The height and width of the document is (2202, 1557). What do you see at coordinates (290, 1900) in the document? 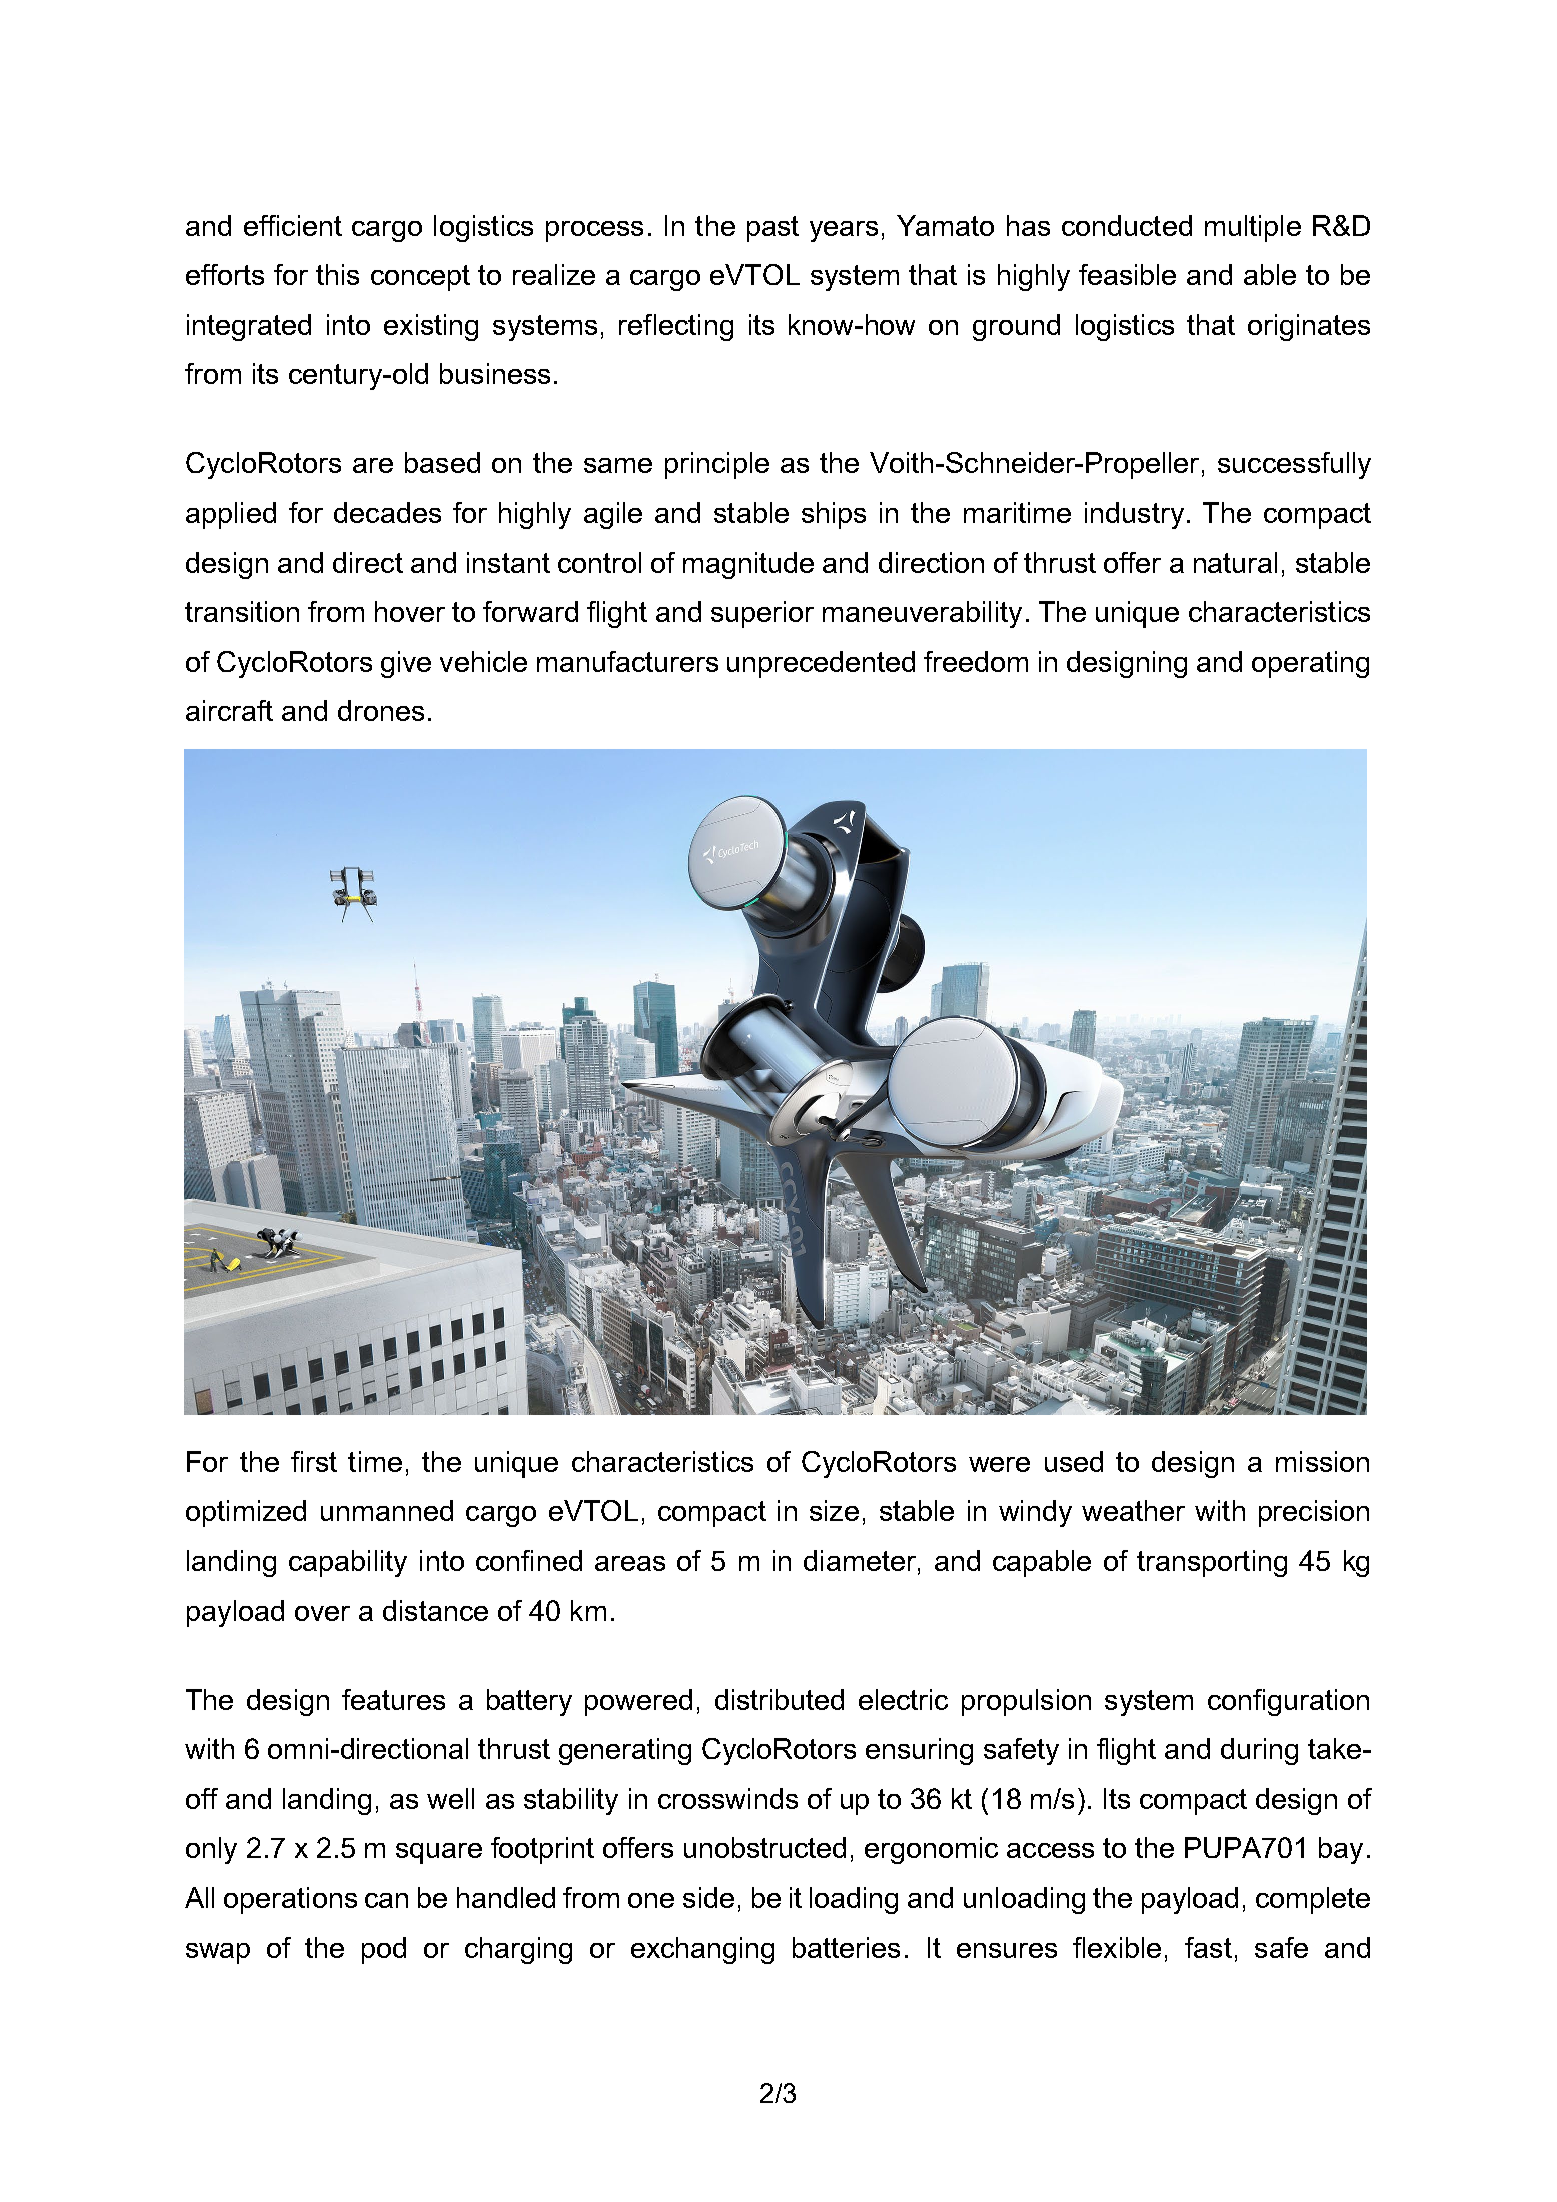
I see `operations` at bounding box center [290, 1900].
